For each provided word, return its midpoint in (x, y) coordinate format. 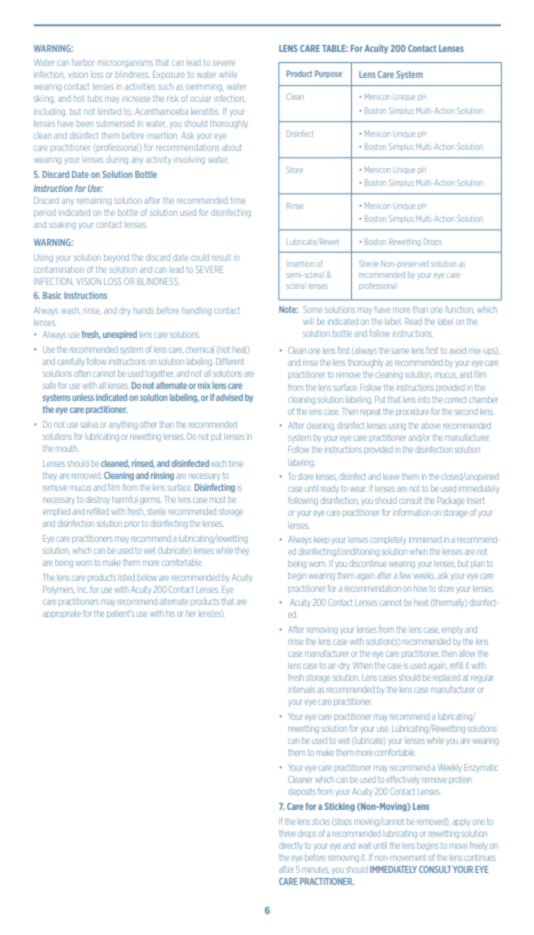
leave (391, 476)
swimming (205, 88)
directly (290, 846)
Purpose (328, 74)
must (217, 500)
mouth (67, 449)
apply (461, 822)
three (287, 834)
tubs (95, 98)
